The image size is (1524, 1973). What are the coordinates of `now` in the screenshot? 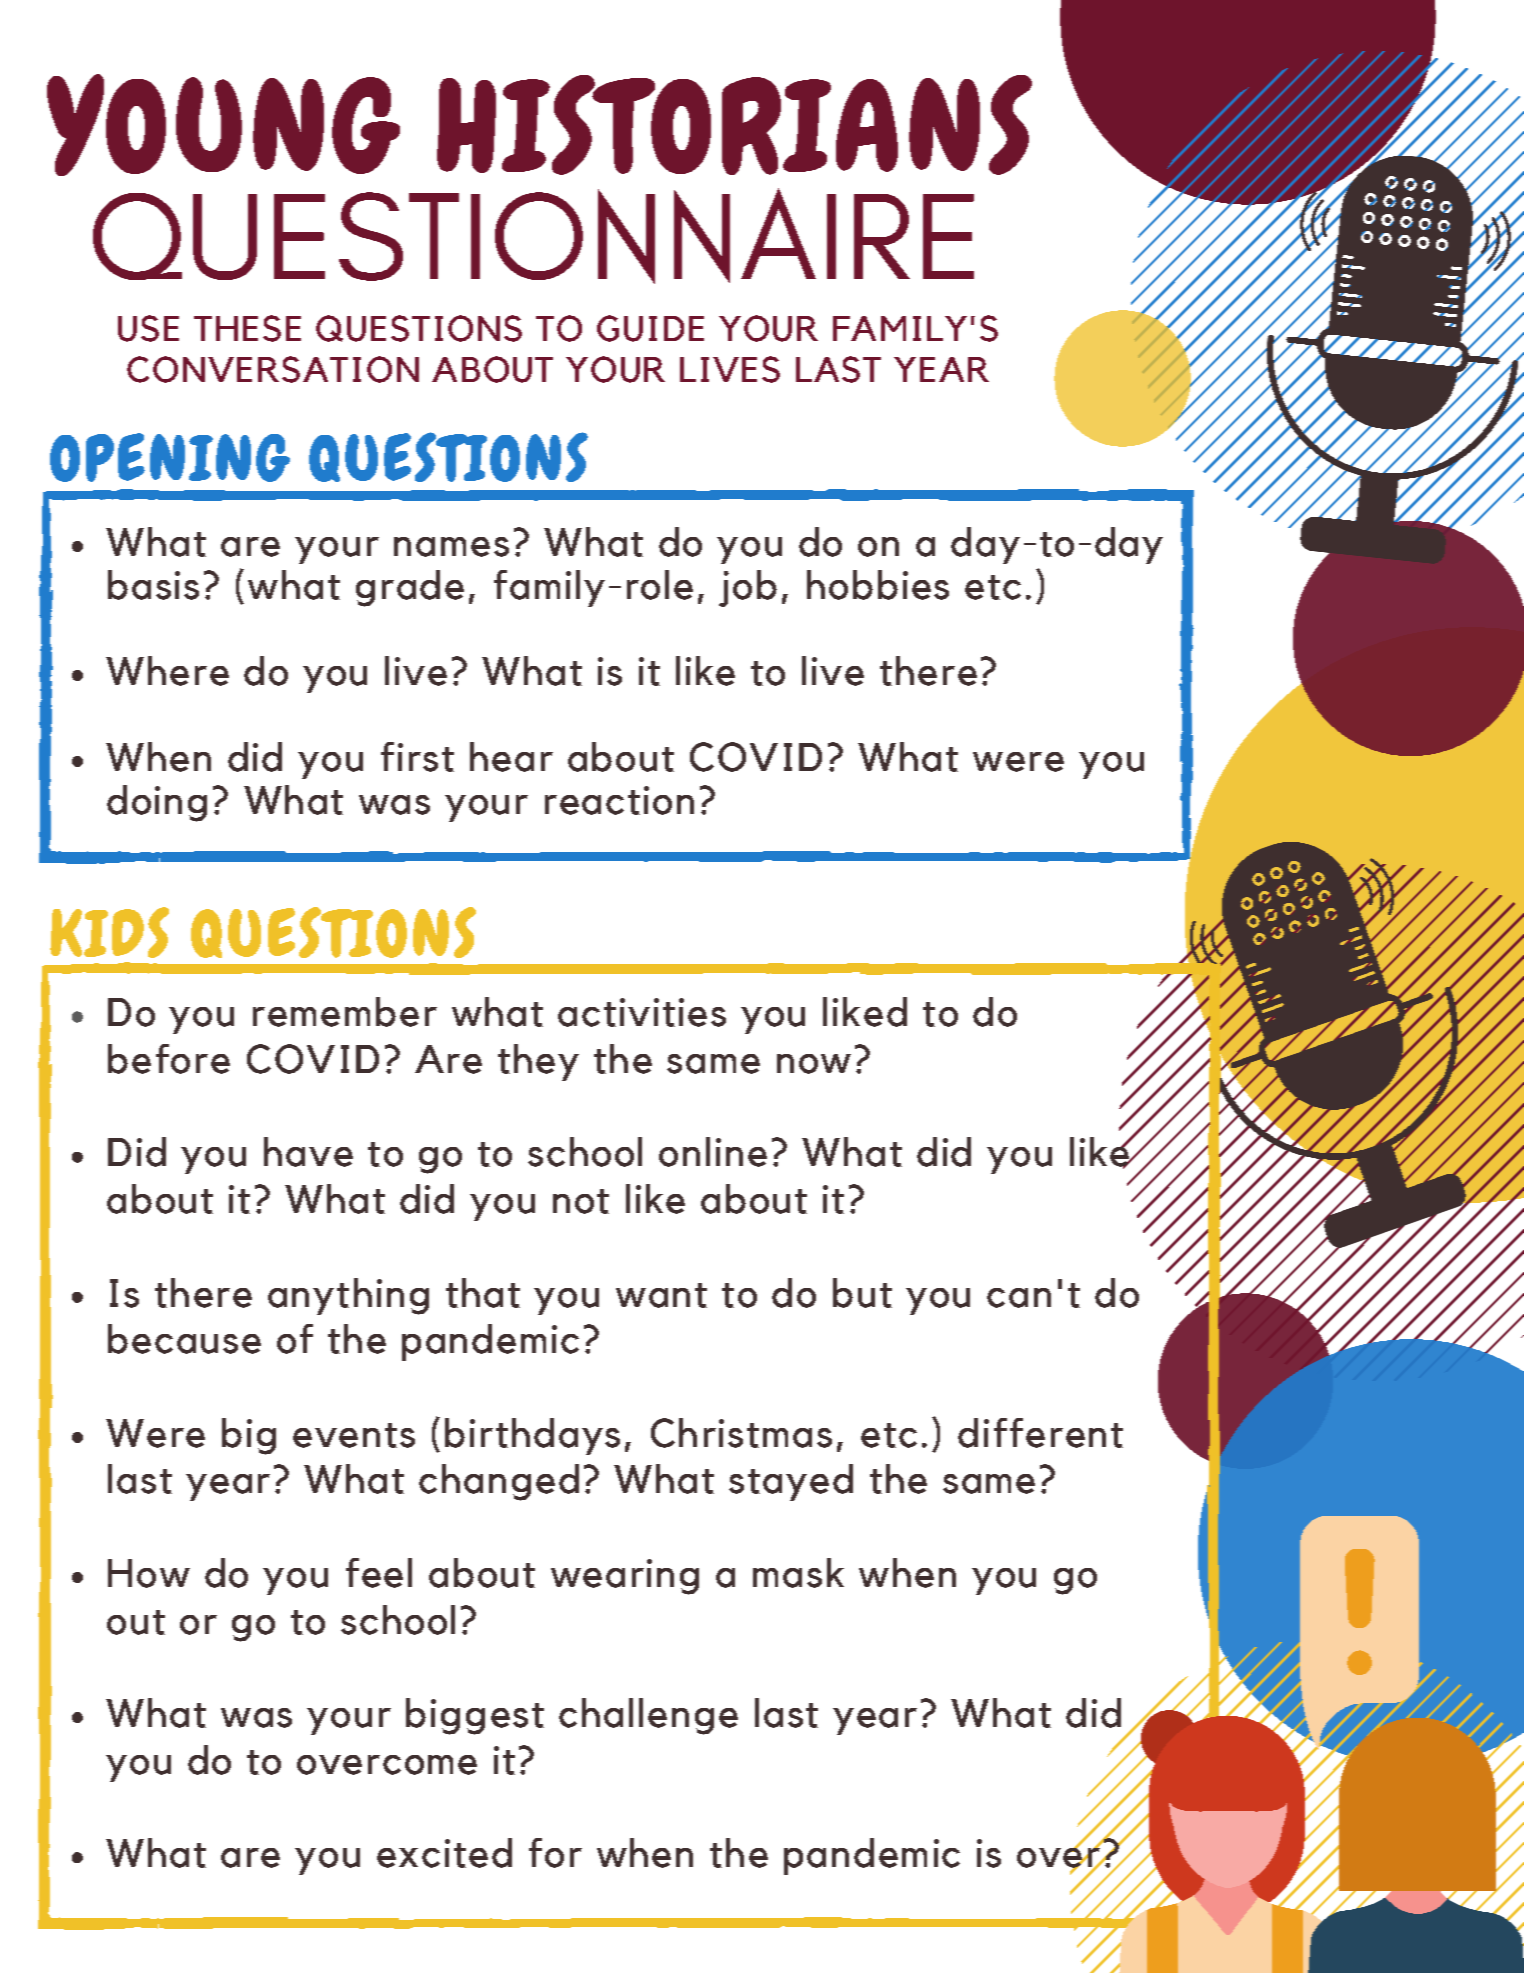 It's located at (814, 1064).
